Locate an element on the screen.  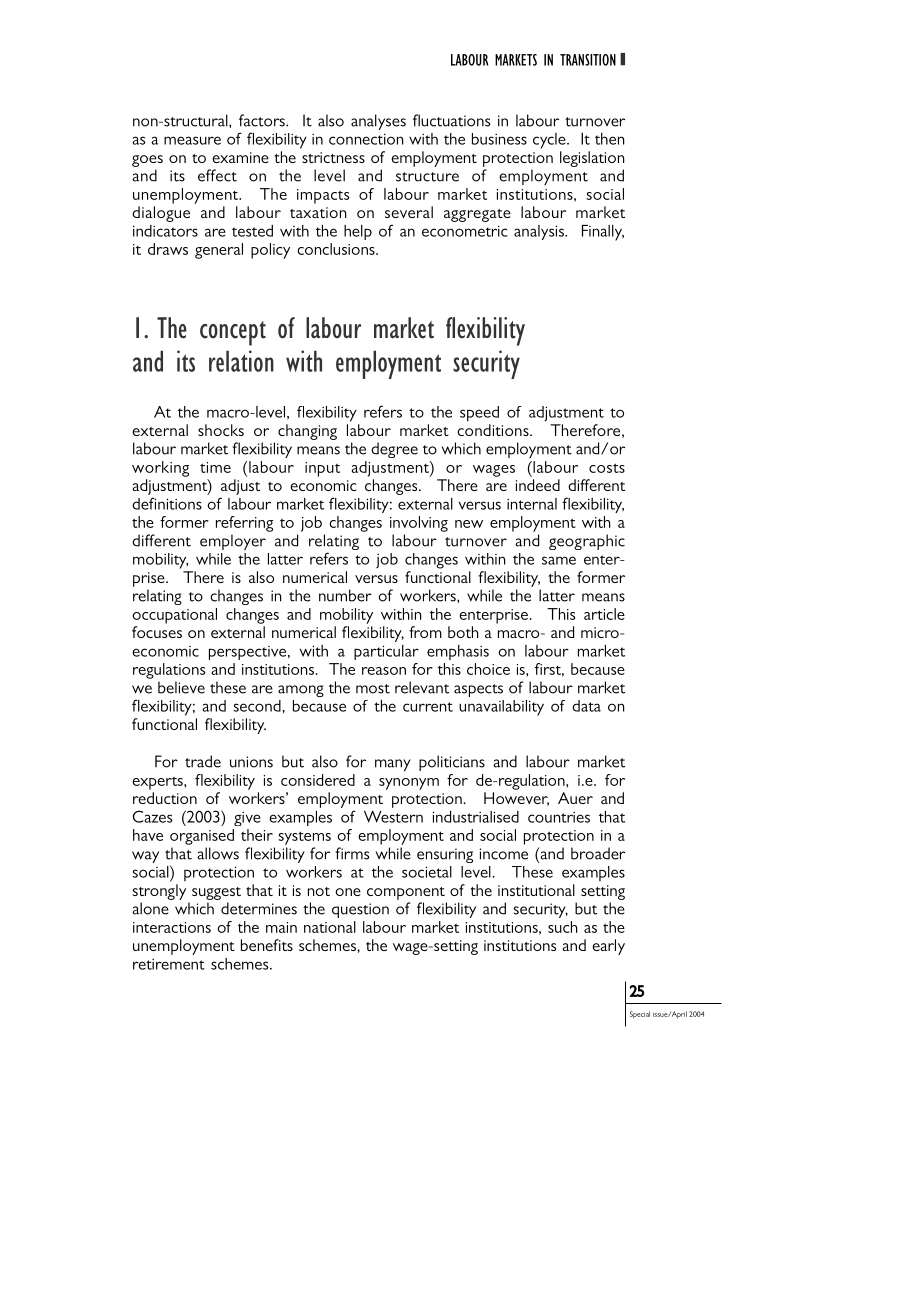
TRANSITION is located at coordinates (588, 60).
